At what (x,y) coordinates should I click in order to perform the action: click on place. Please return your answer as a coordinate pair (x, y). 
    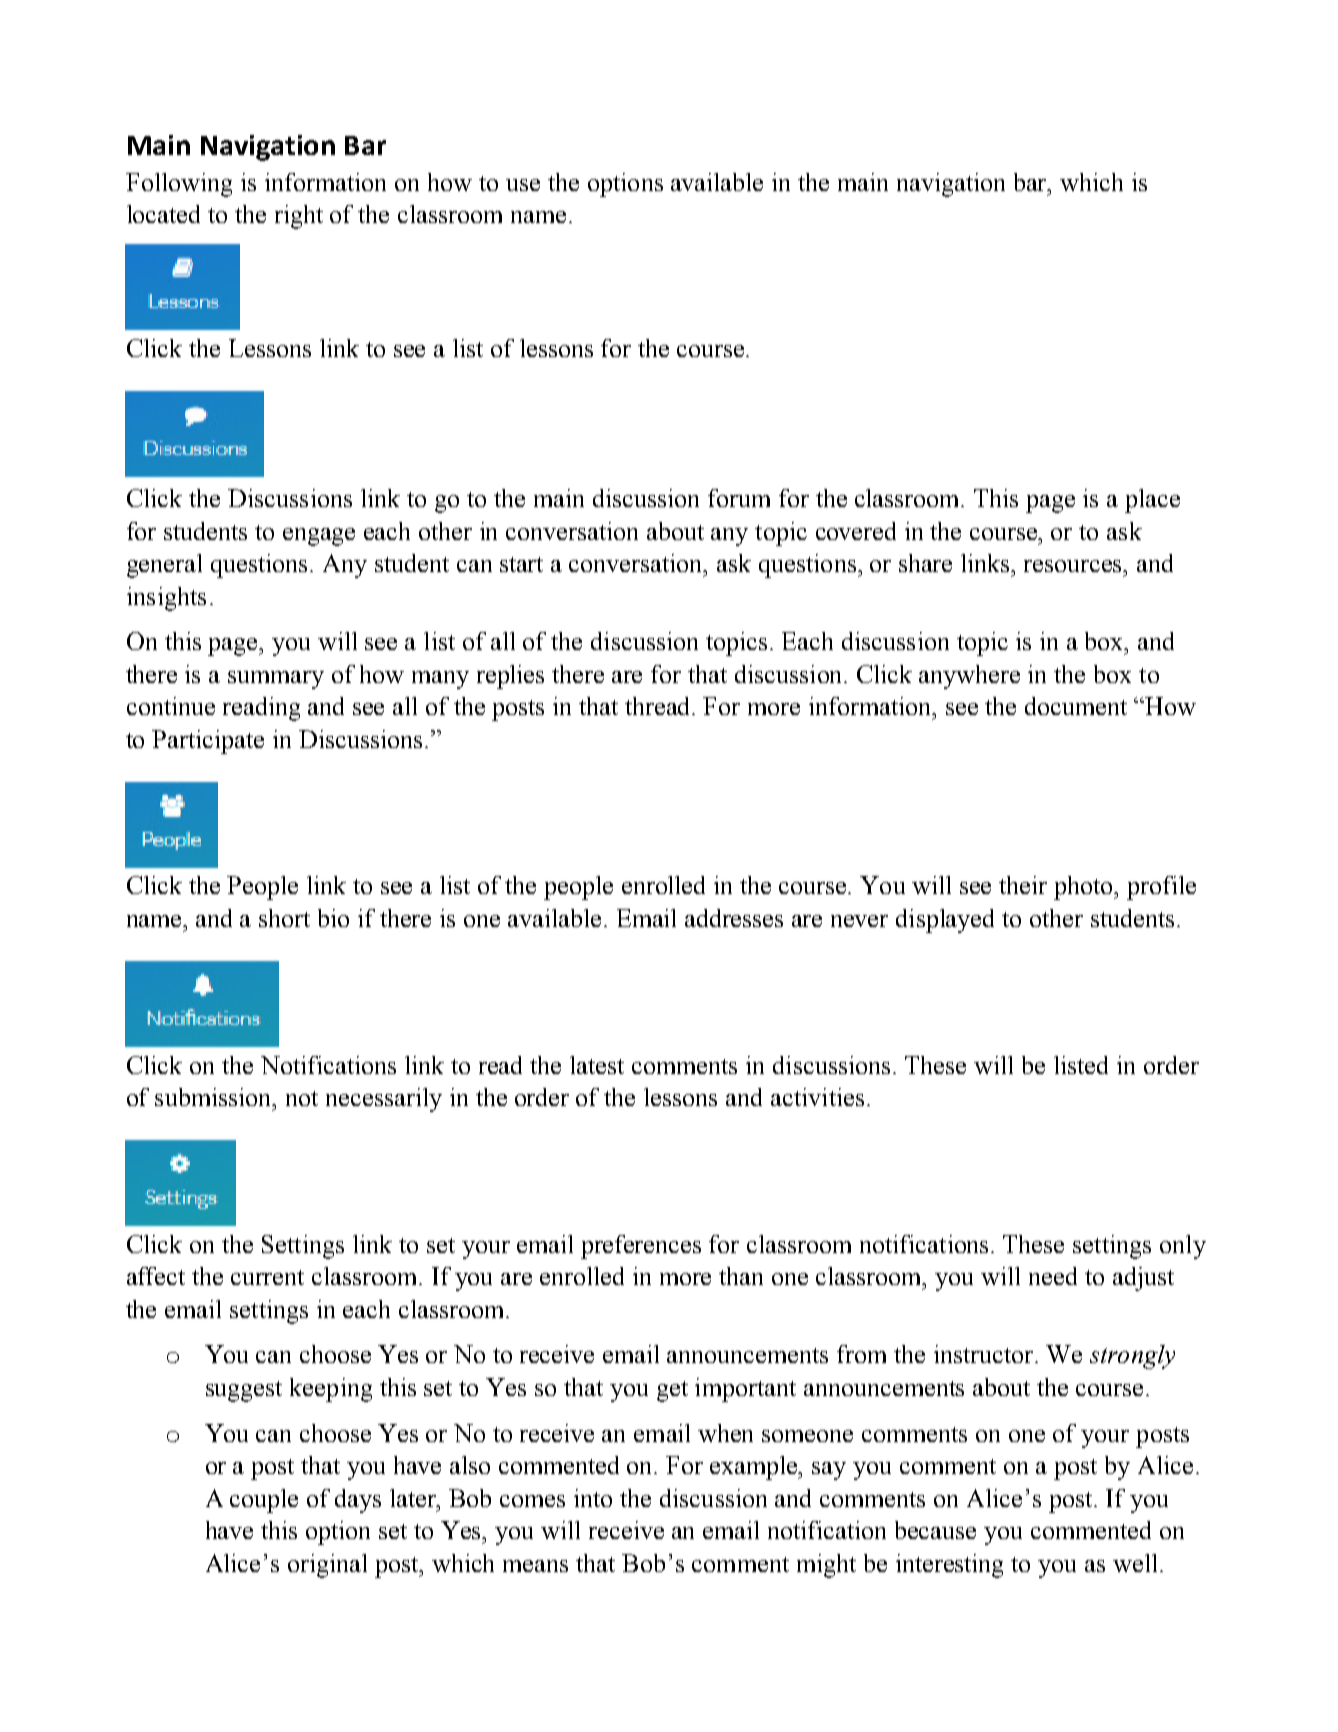
    Looking at the image, I should click on (1152, 501).
